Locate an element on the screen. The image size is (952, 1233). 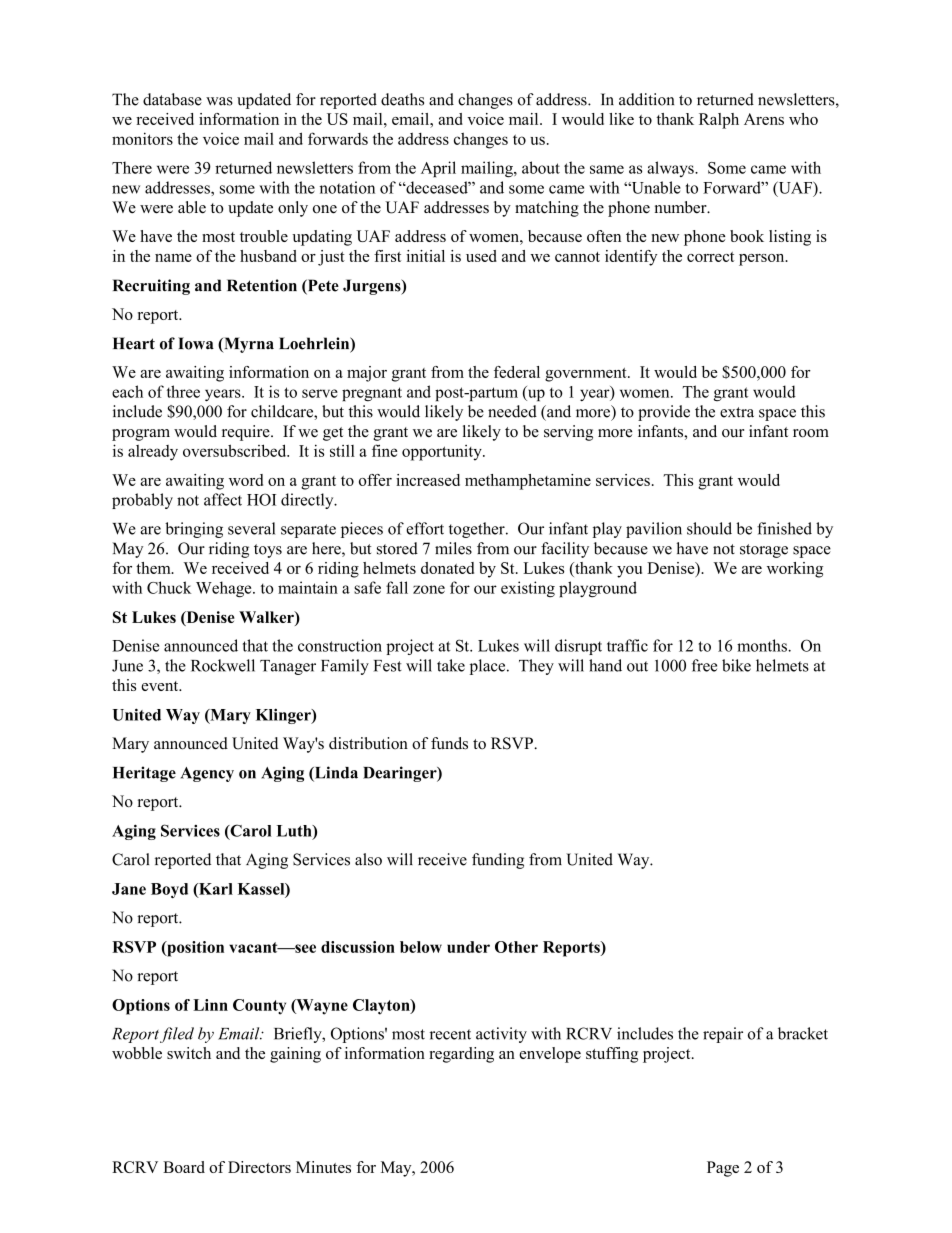
bike is located at coordinates (736, 665).
